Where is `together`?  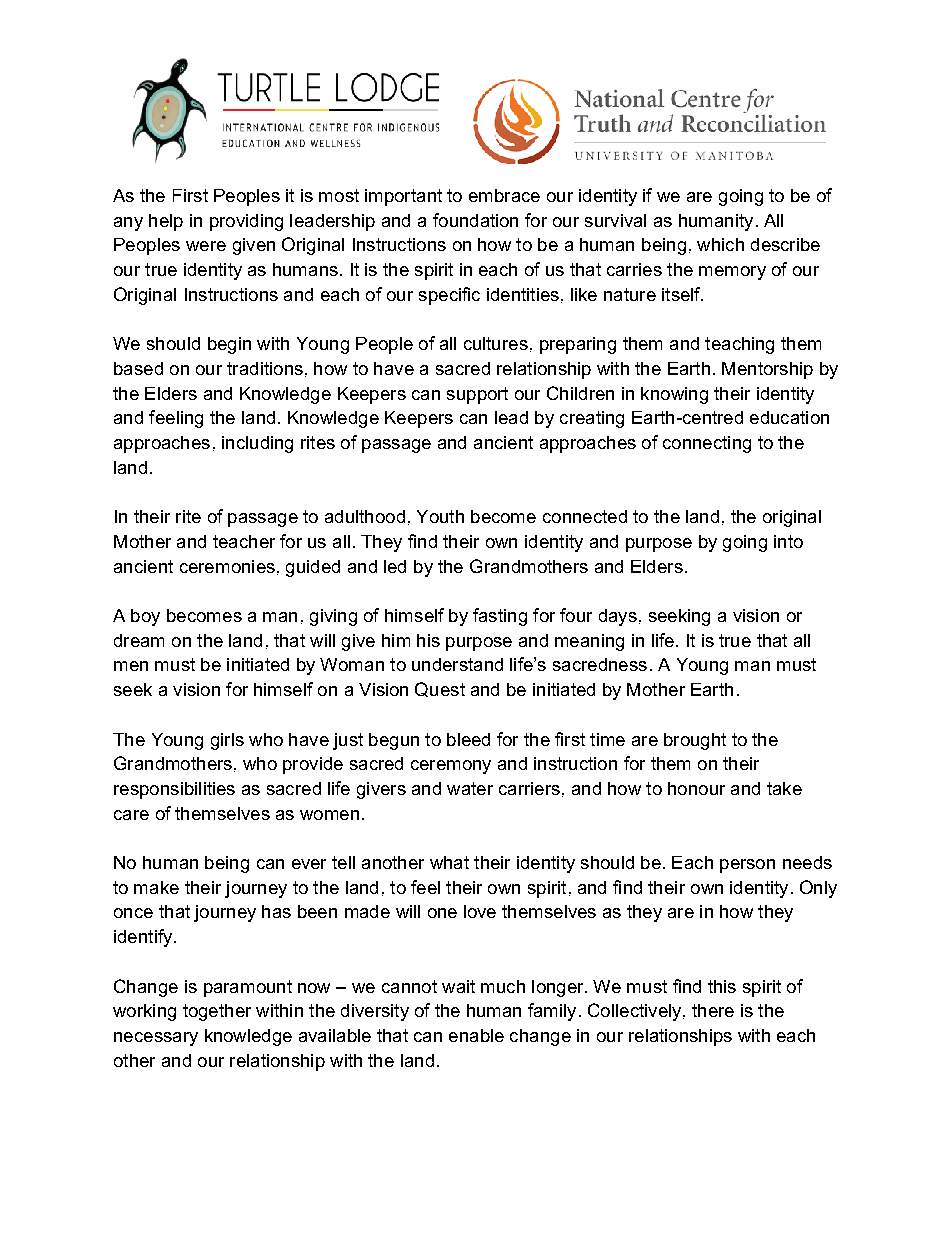 together is located at coordinates (217, 1012).
